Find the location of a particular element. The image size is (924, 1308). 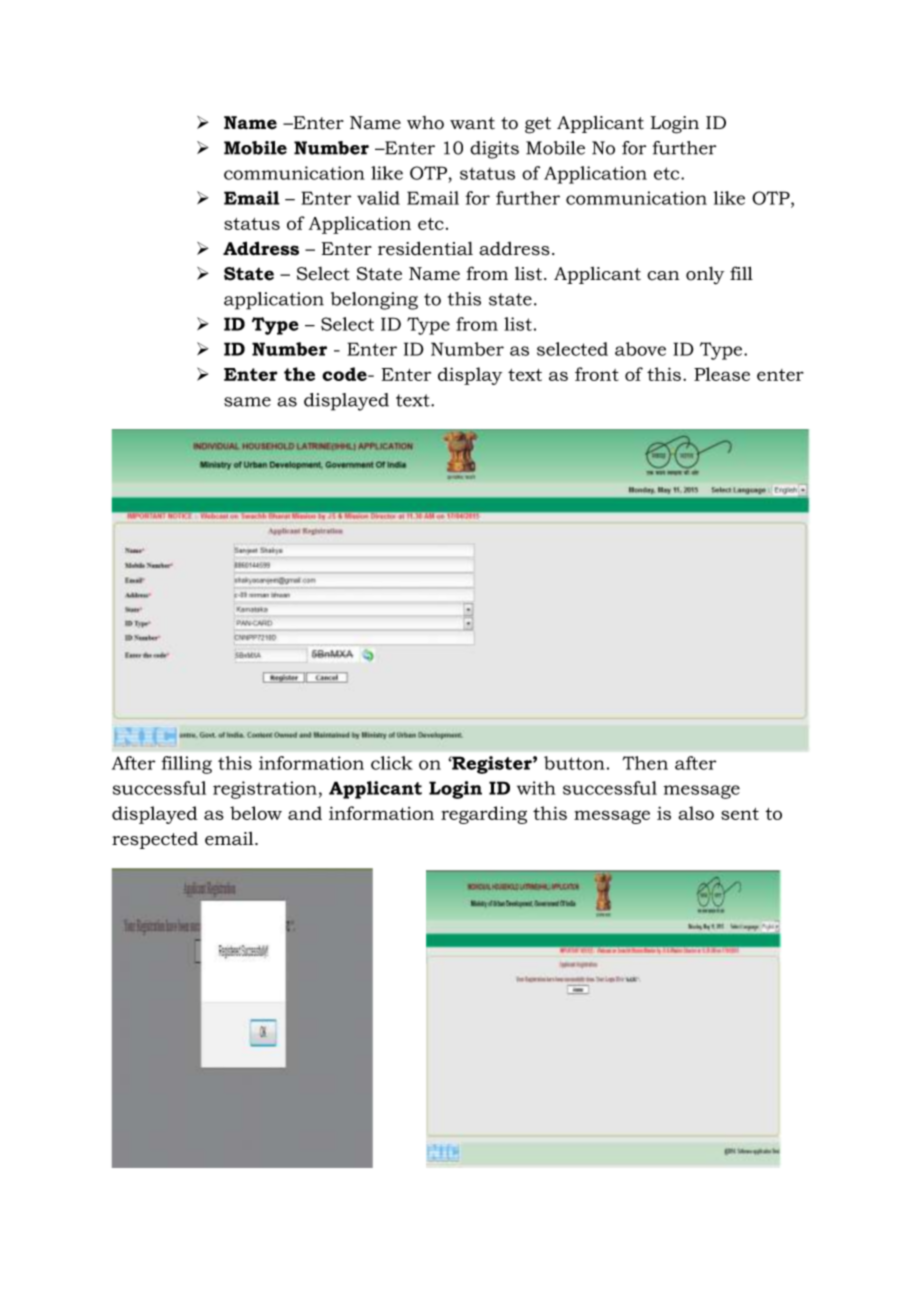

valid is located at coordinates (378, 198).
